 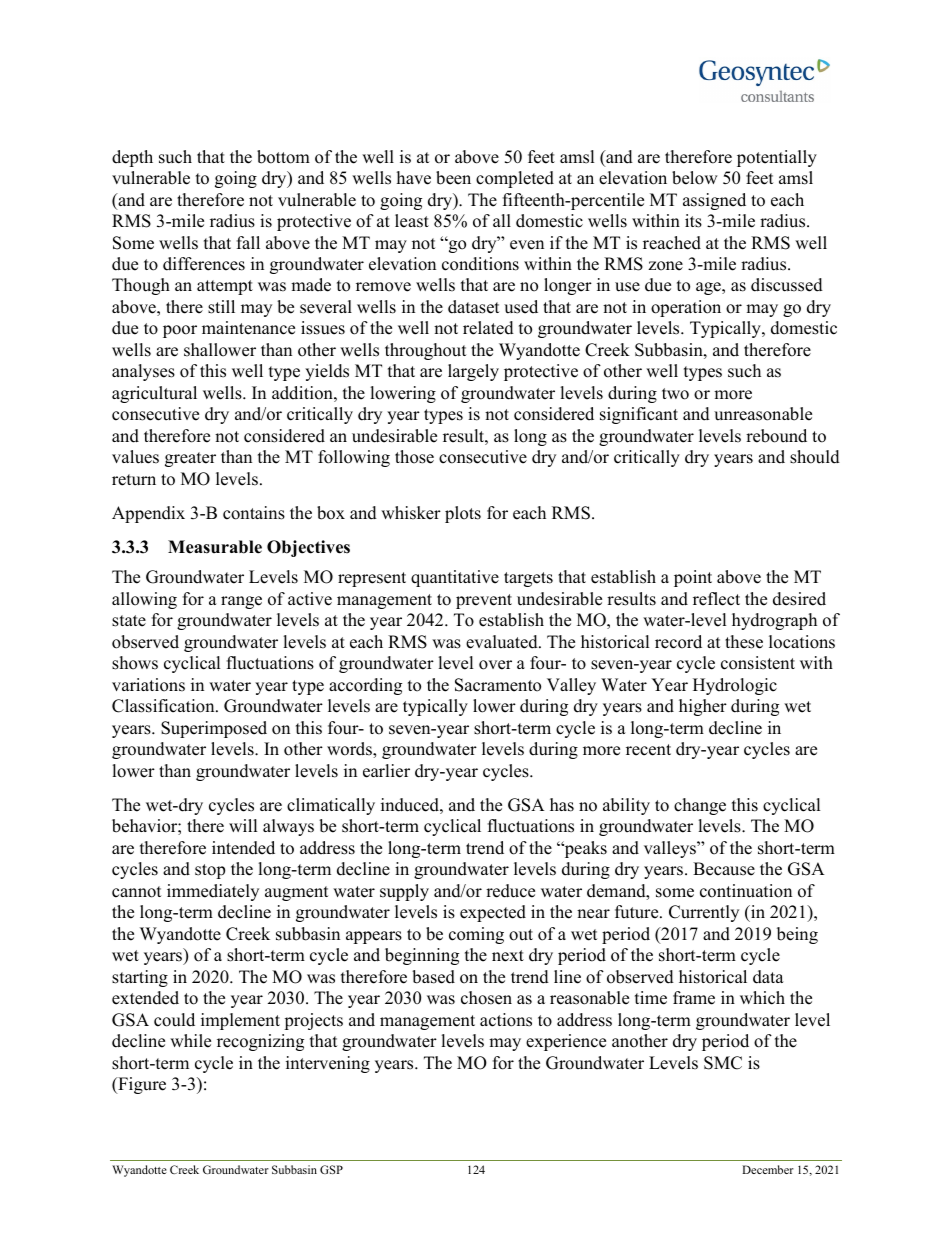 What do you see at coordinates (714, 201) in the screenshot?
I see `assigned` at bounding box center [714, 201].
